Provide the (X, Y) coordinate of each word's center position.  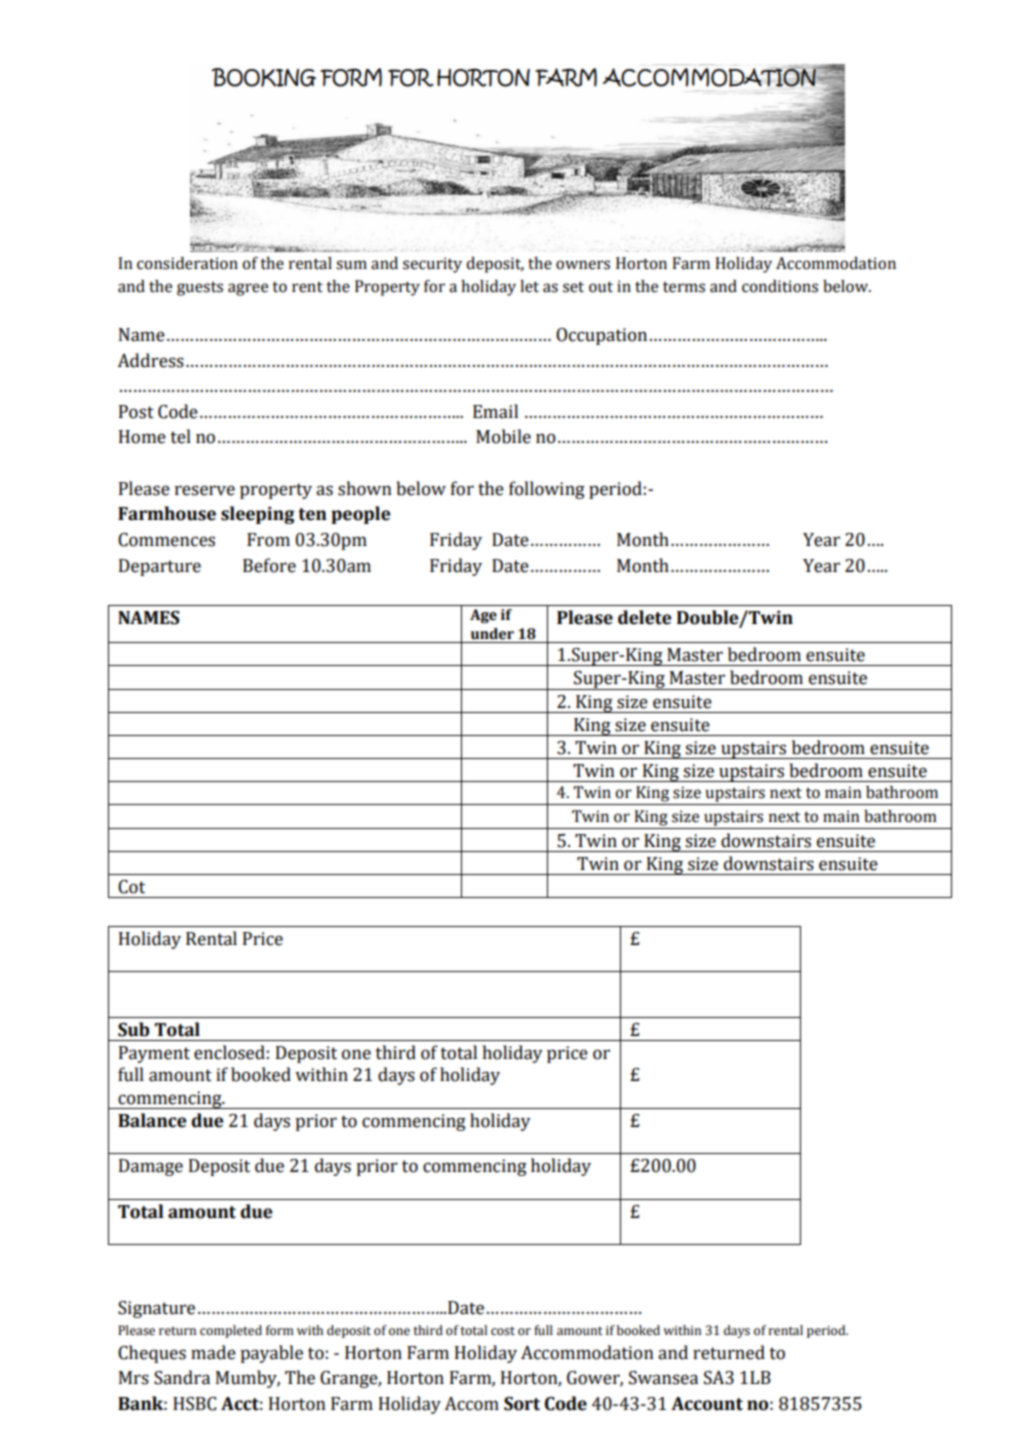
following (547, 490)
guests (200, 289)
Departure (160, 567)
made (213, 1352)
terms (684, 287)
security (432, 265)
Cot (131, 887)
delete (645, 617)
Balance (152, 1120)
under (492, 634)
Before (269, 565)
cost (503, 1331)
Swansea (663, 1378)
